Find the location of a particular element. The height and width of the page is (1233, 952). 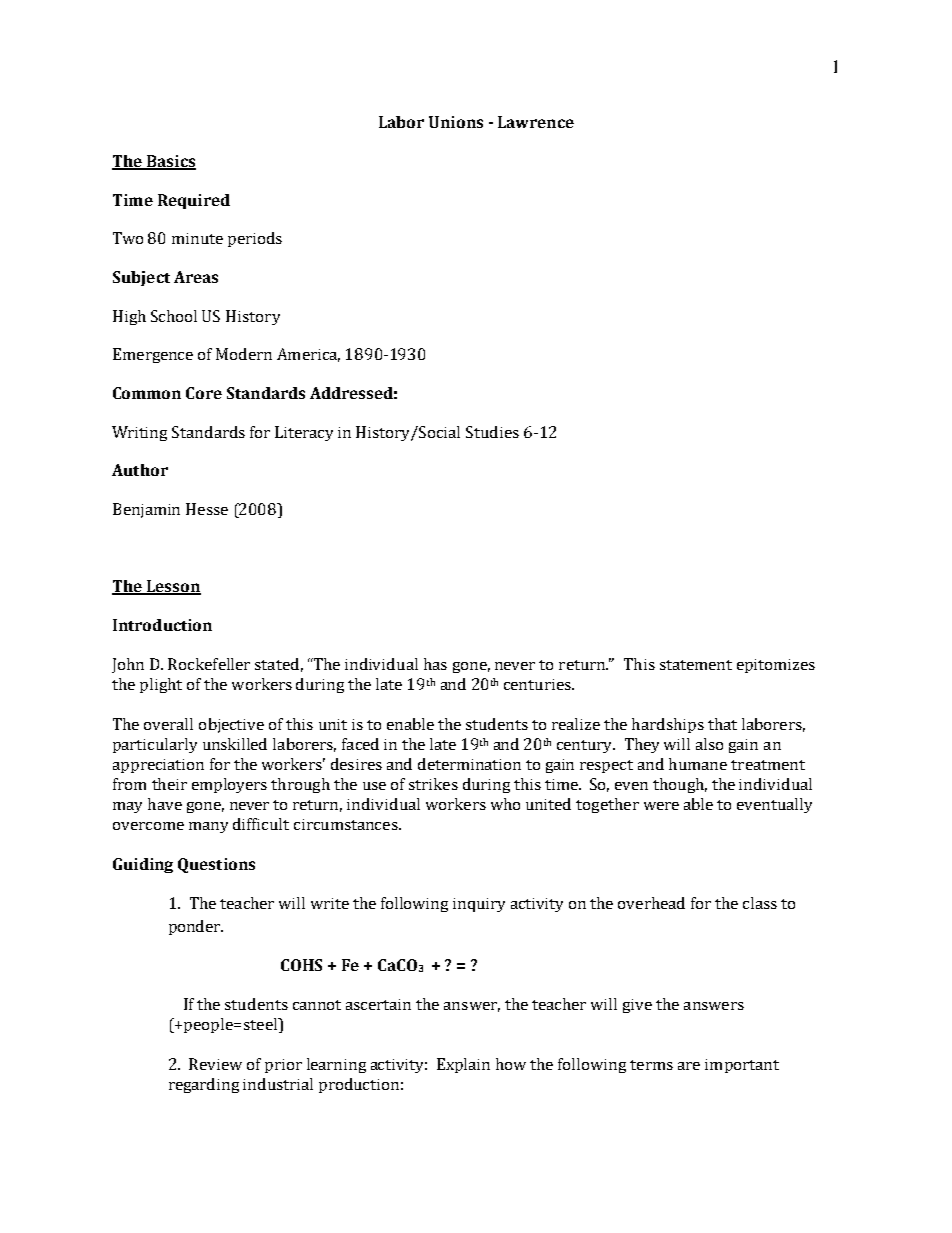

Basics is located at coordinates (170, 162).
